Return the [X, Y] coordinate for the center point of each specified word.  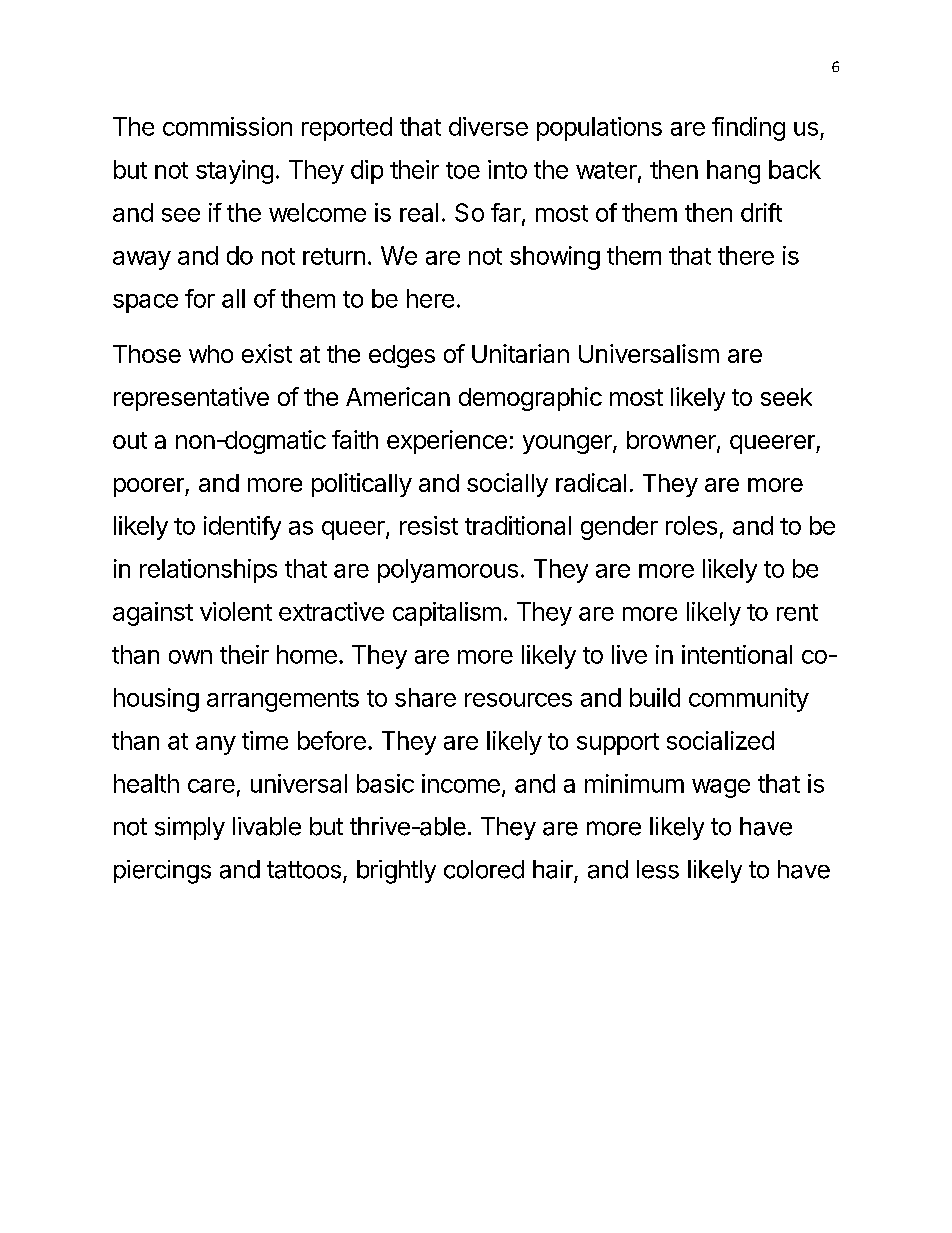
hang [733, 172]
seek [786, 397]
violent [236, 611]
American [398, 396]
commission [227, 126]
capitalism [447, 614]
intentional [737, 654]
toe [463, 170]
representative [191, 399]
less [658, 869]
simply [190, 828]
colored [484, 869]
